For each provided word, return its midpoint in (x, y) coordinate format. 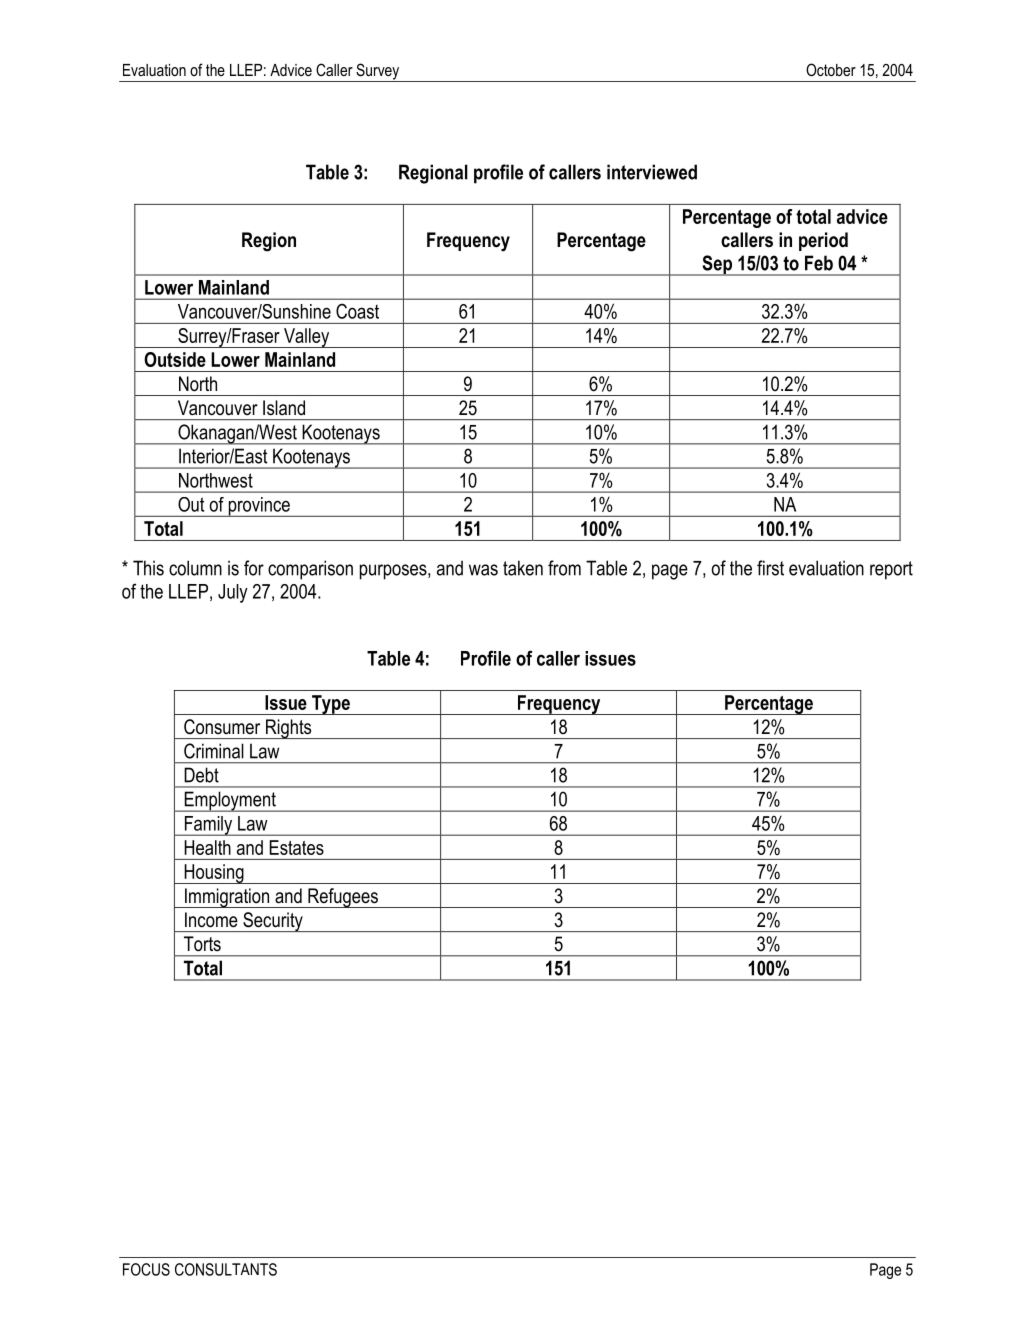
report (891, 570)
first (770, 568)
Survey (378, 72)
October (831, 69)
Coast (357, 311)
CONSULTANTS (226, 1269)
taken (523, 568)
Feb (819, 263)
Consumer (222, 727)
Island (284, 408)
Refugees (343, 898)
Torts (202, 943)
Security (273, 922)
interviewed (652, 172)
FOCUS (146, 1269)
